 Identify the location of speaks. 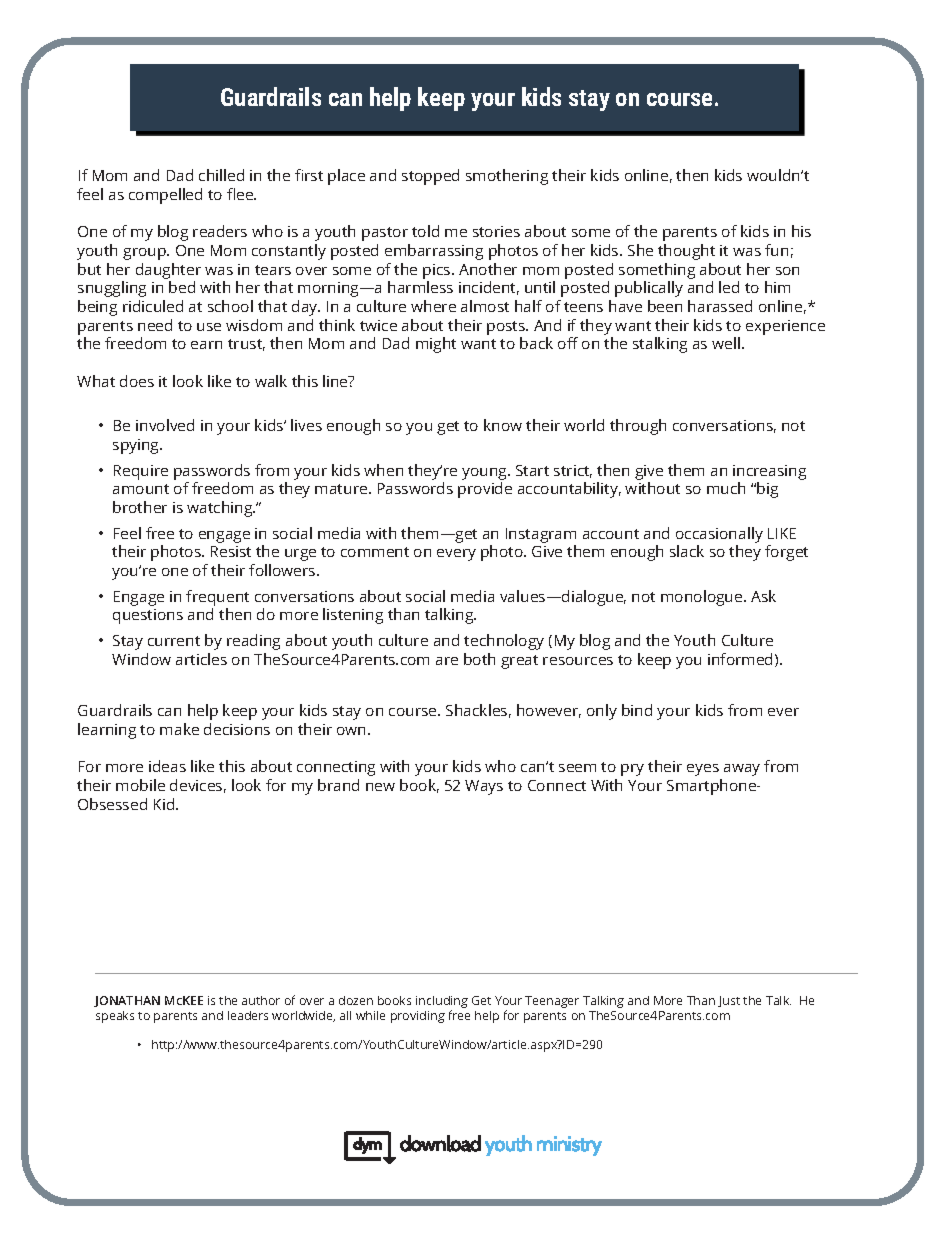
(115, 1017).
